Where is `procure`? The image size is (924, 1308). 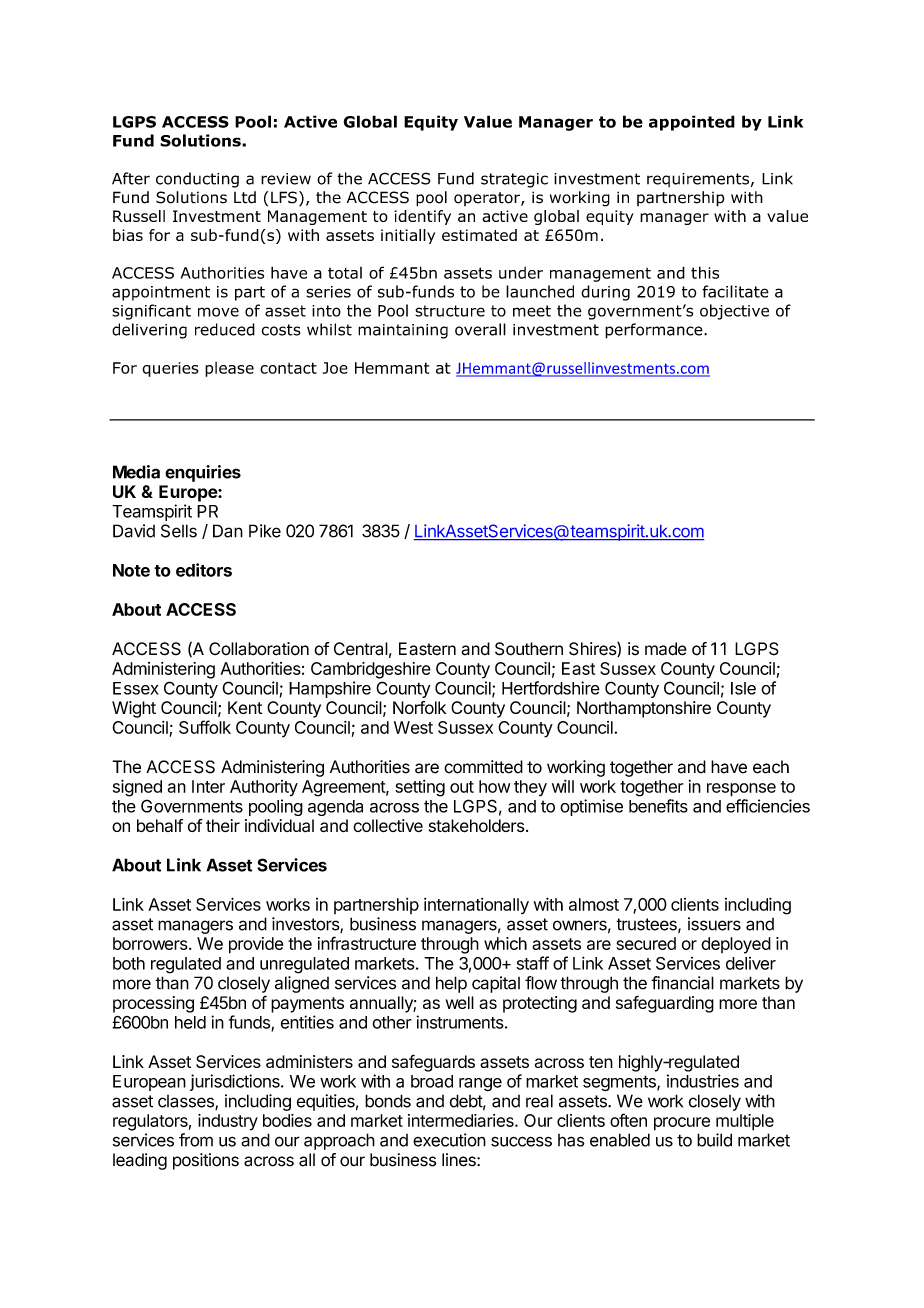
procure is located at coordinates (682, 1124).
